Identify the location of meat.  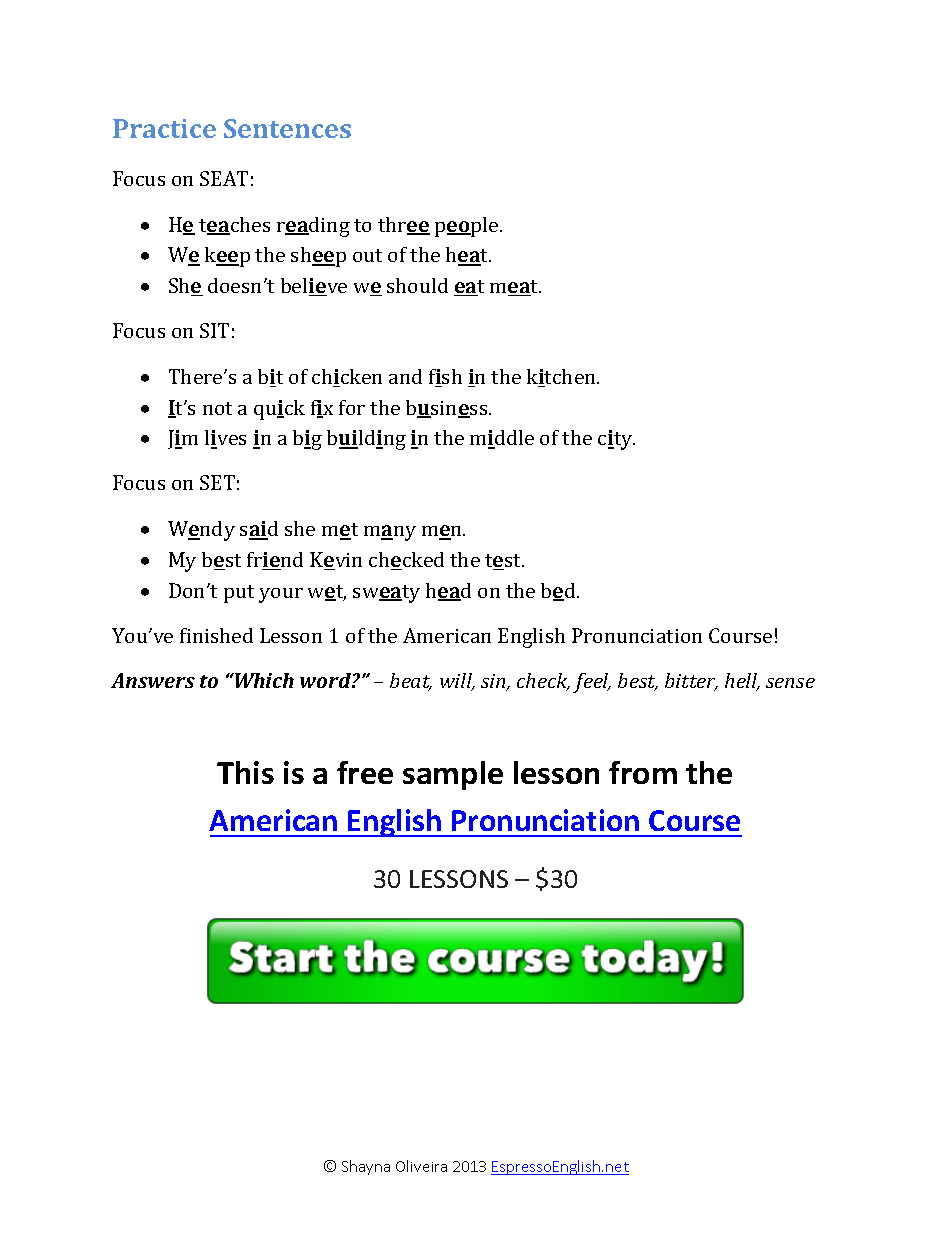
(515, 288).
